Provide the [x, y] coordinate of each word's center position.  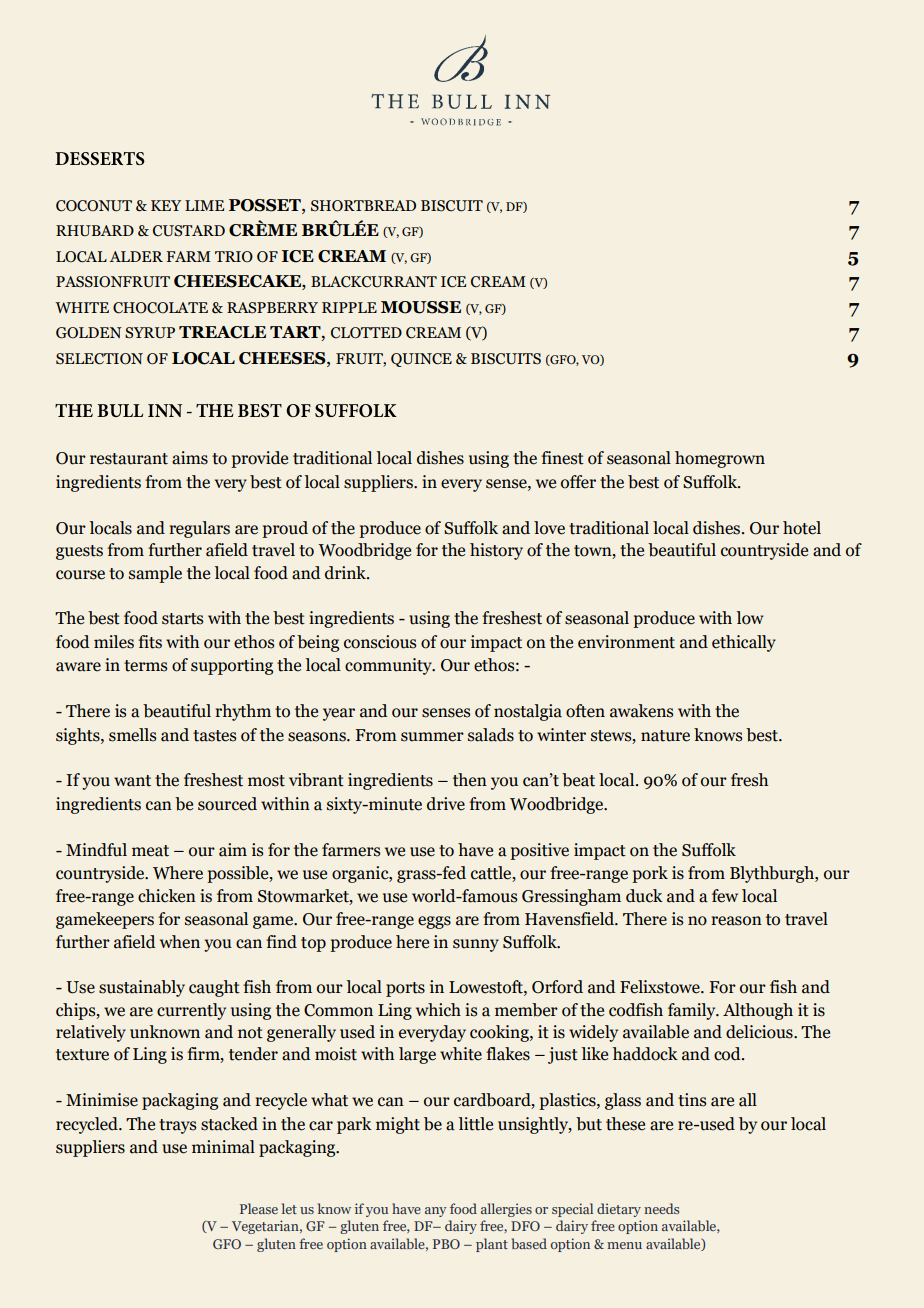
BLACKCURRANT [374, 282]
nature [665, 736]
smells [132, 735]
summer [432, 737]
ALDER [136, 256]
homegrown [720, 459]
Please [259, 1208]
